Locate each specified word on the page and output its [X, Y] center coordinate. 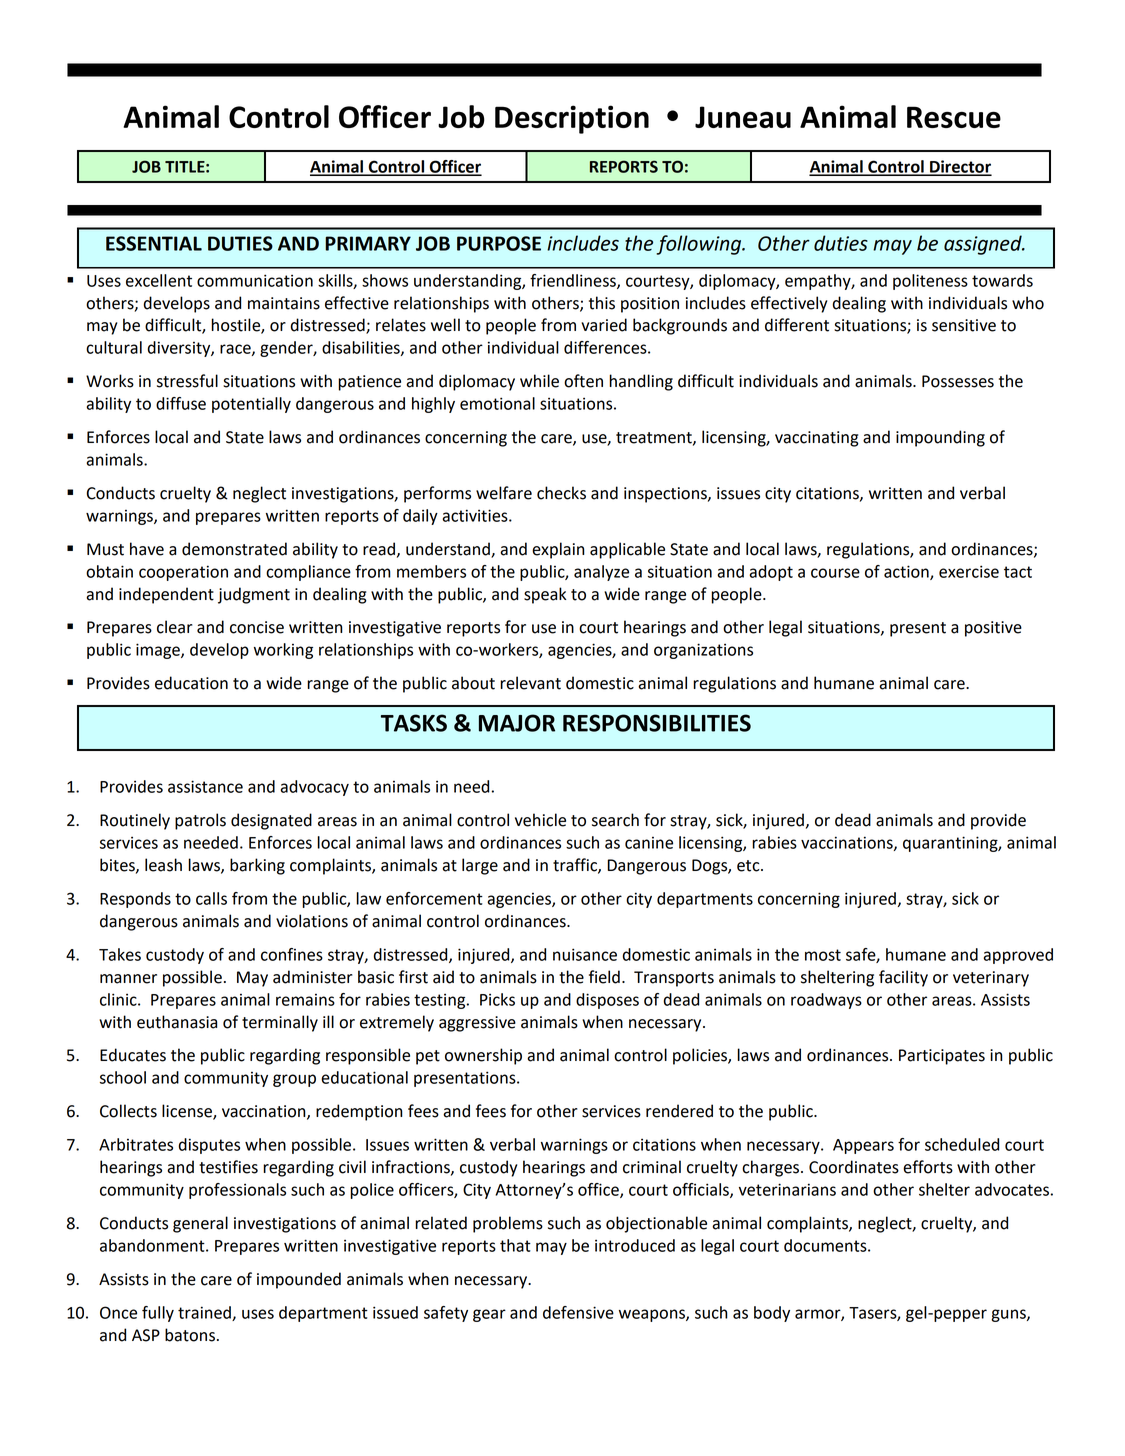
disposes [607, 1001]
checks [561, 493]
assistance [205, 786]
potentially [251, 405]
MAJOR [517, 723]
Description [572, 119]
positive [993, 629]
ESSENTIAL [154, 243]
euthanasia [177, 1022]
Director [960, 167]
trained [205, 1313]
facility [903, 978]
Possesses [958, 381]
